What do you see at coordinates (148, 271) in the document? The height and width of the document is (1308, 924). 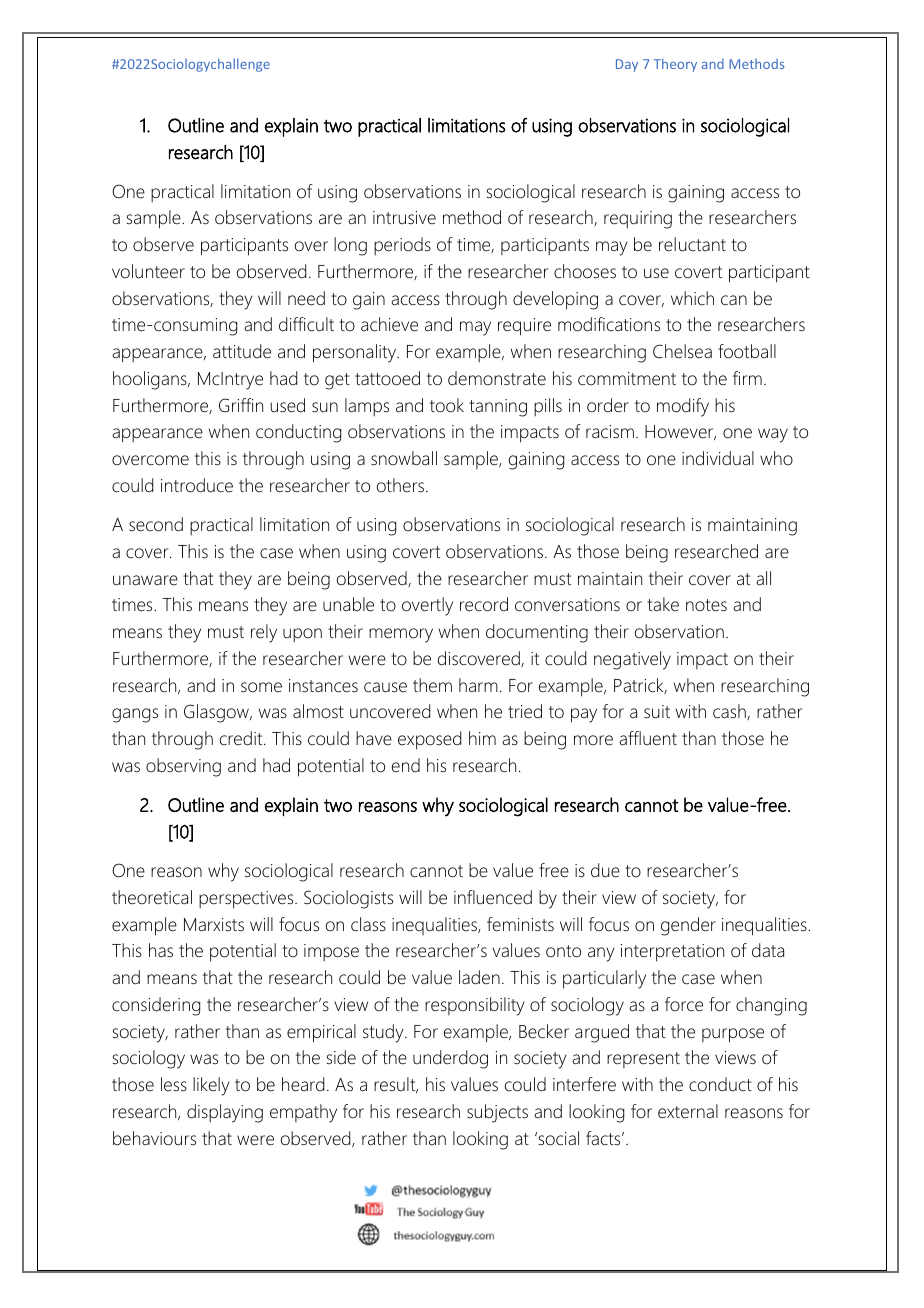 I see `volunteer` at bounding box center [148, 271].
